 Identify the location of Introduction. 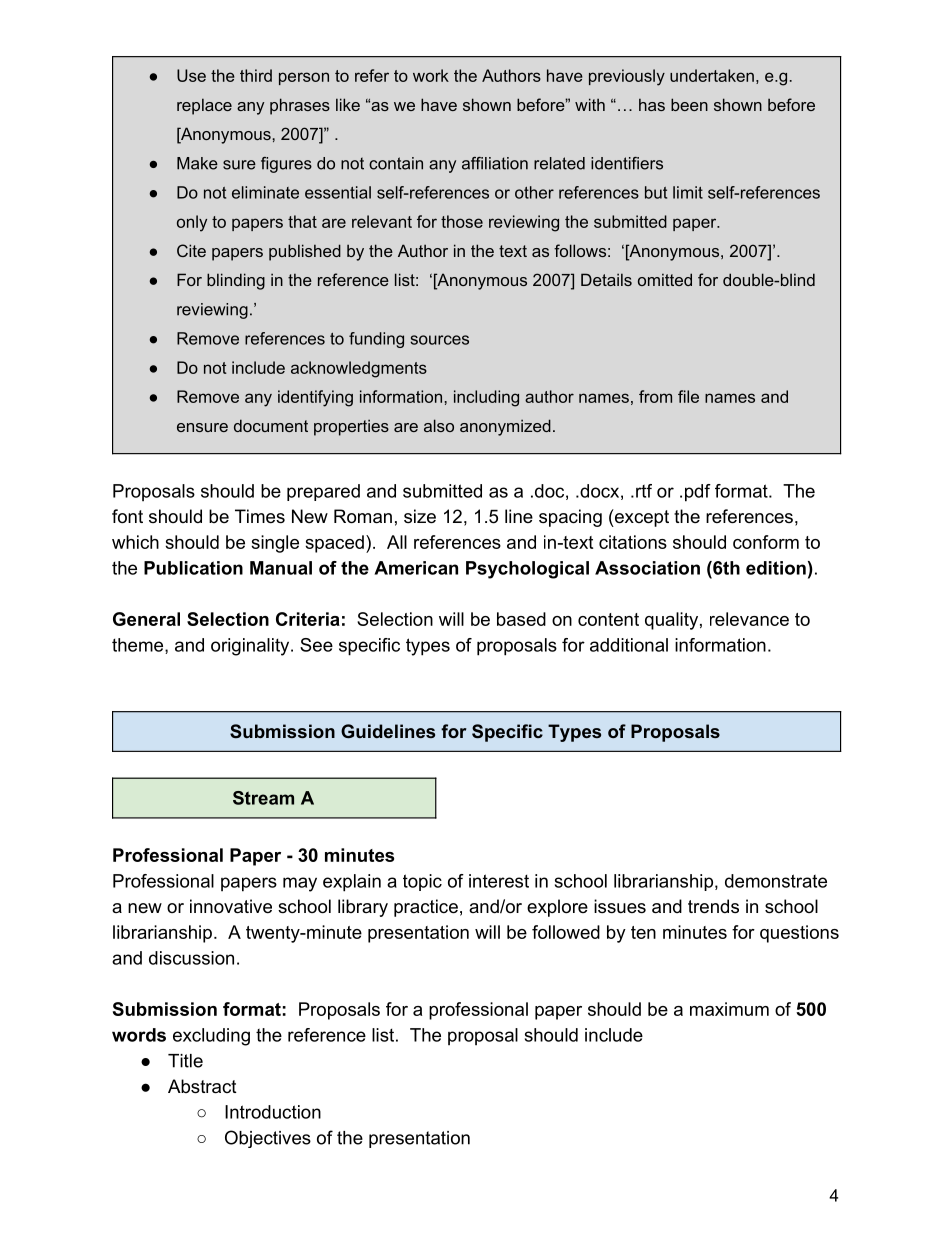
(273, 1112).
